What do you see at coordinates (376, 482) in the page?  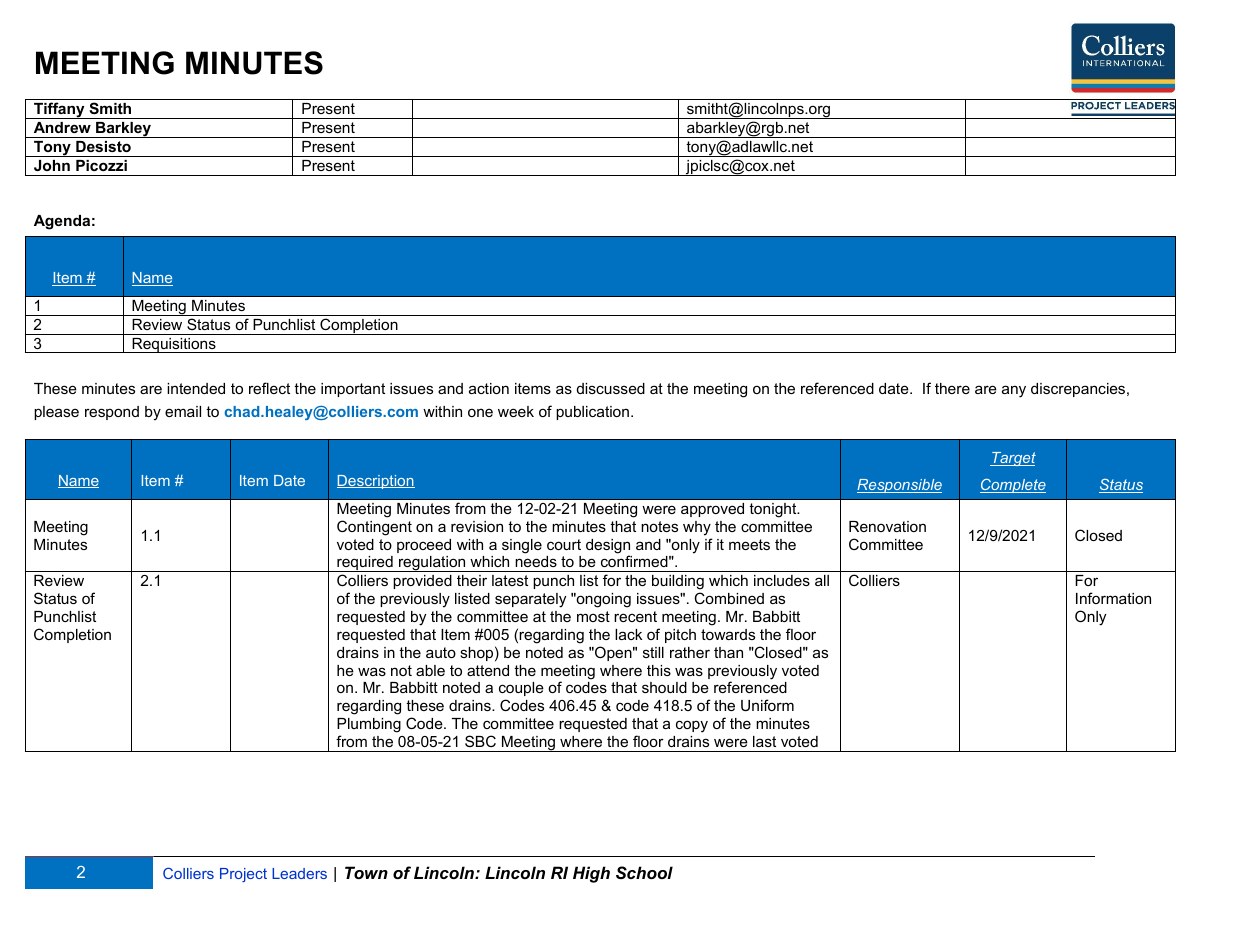 I see `Description` at bounding box center [376, 482].
